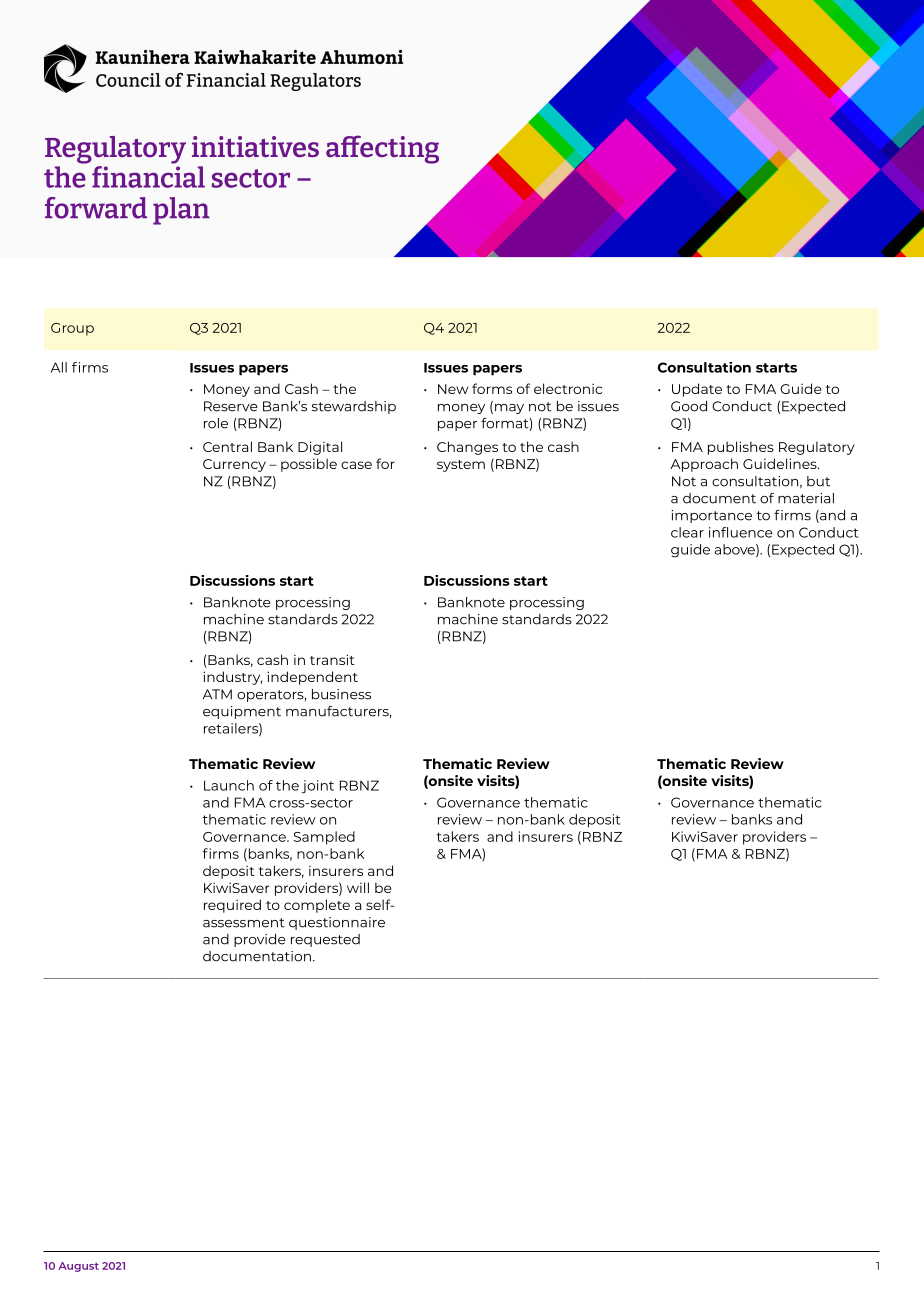 The width and height of the image is (924, 1308). Describe the element at coordinates (697, 390) in the image. I see `Update` at that location.
